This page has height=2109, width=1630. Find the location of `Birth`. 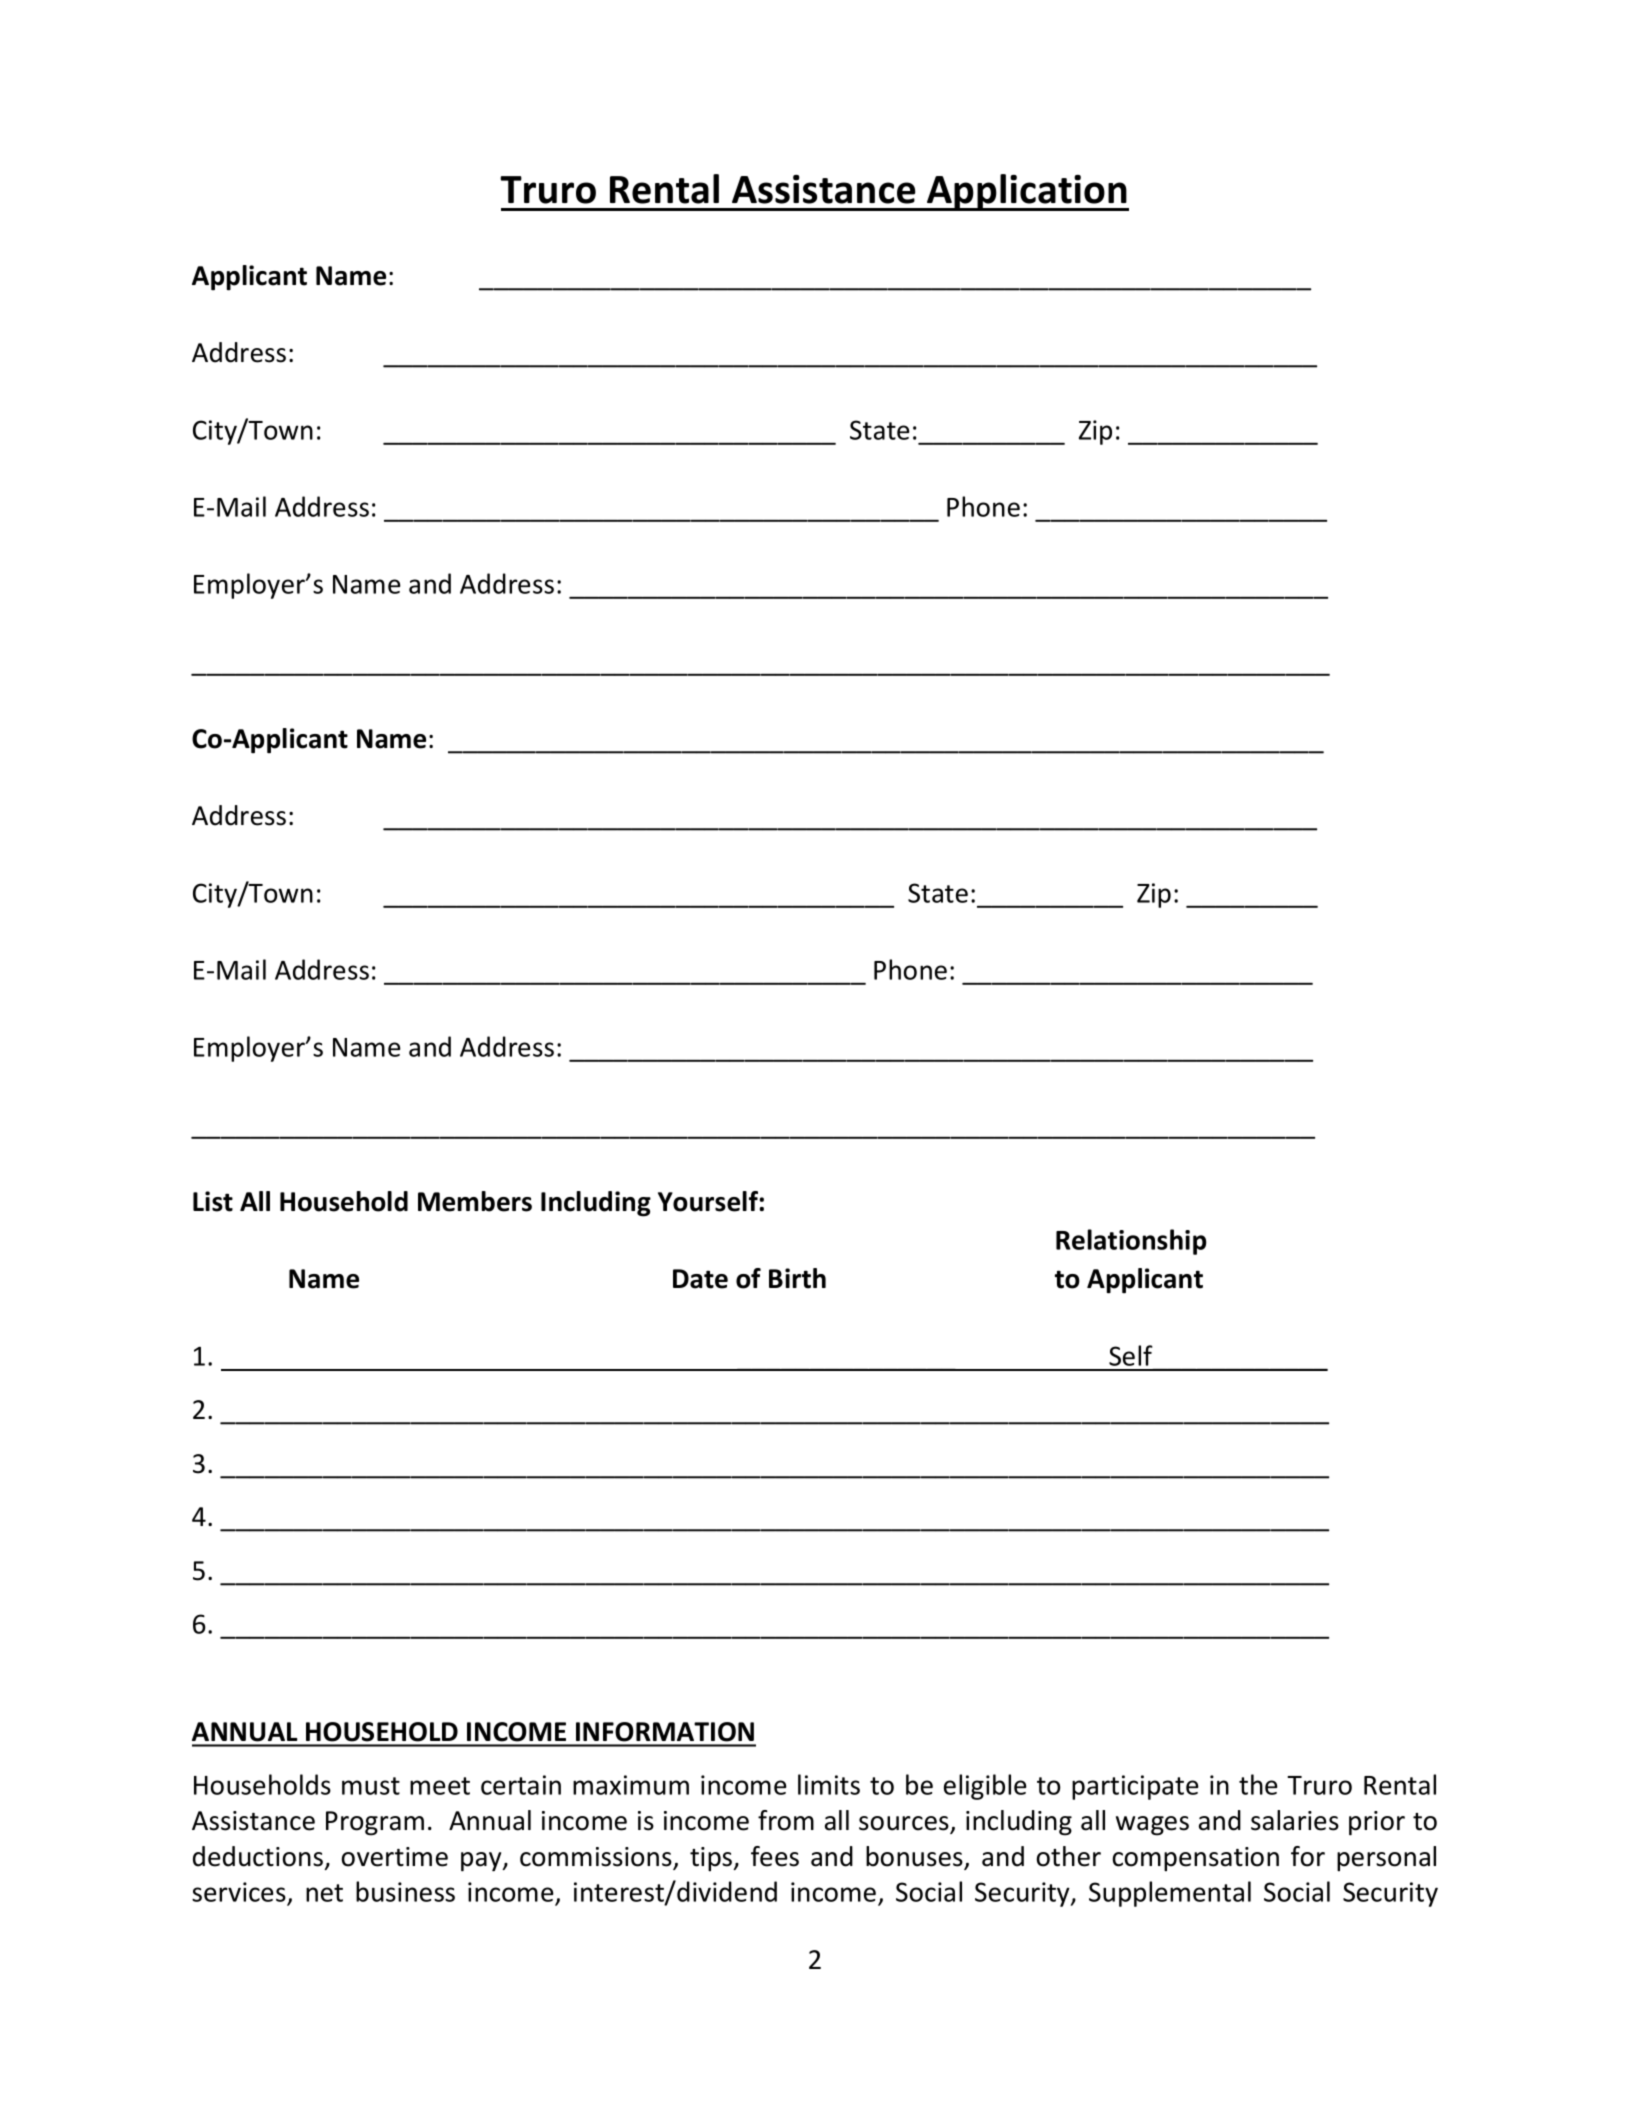

Birth is located at coordinates (797, 1278).
